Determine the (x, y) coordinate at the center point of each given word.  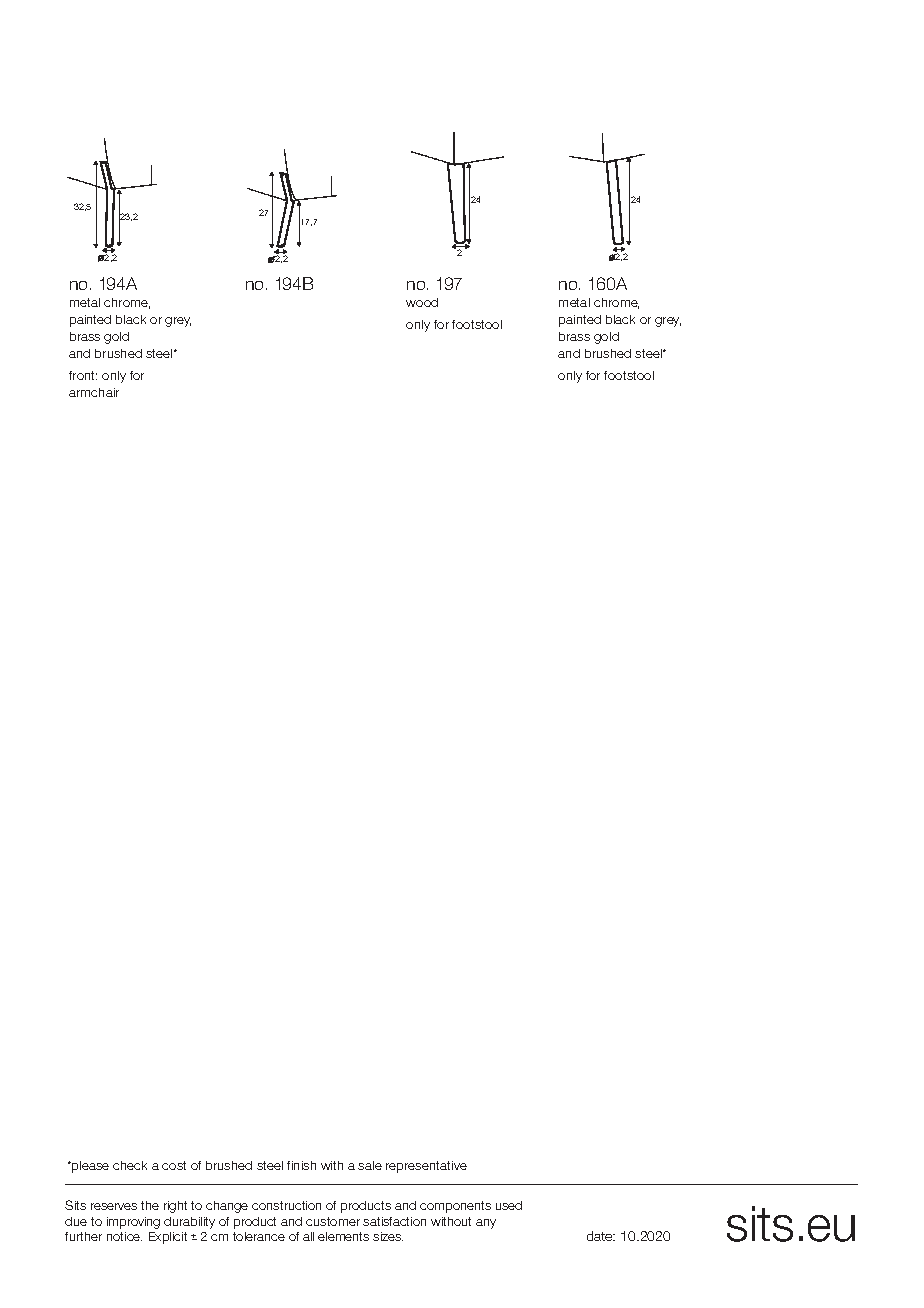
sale (370, 1165)
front (83, 375)
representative (426, 1167)
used (509, 1205)
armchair (94, 392)
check (130, 1165)
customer (333, 1221)
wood (422, 302)
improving (133, 1223)
